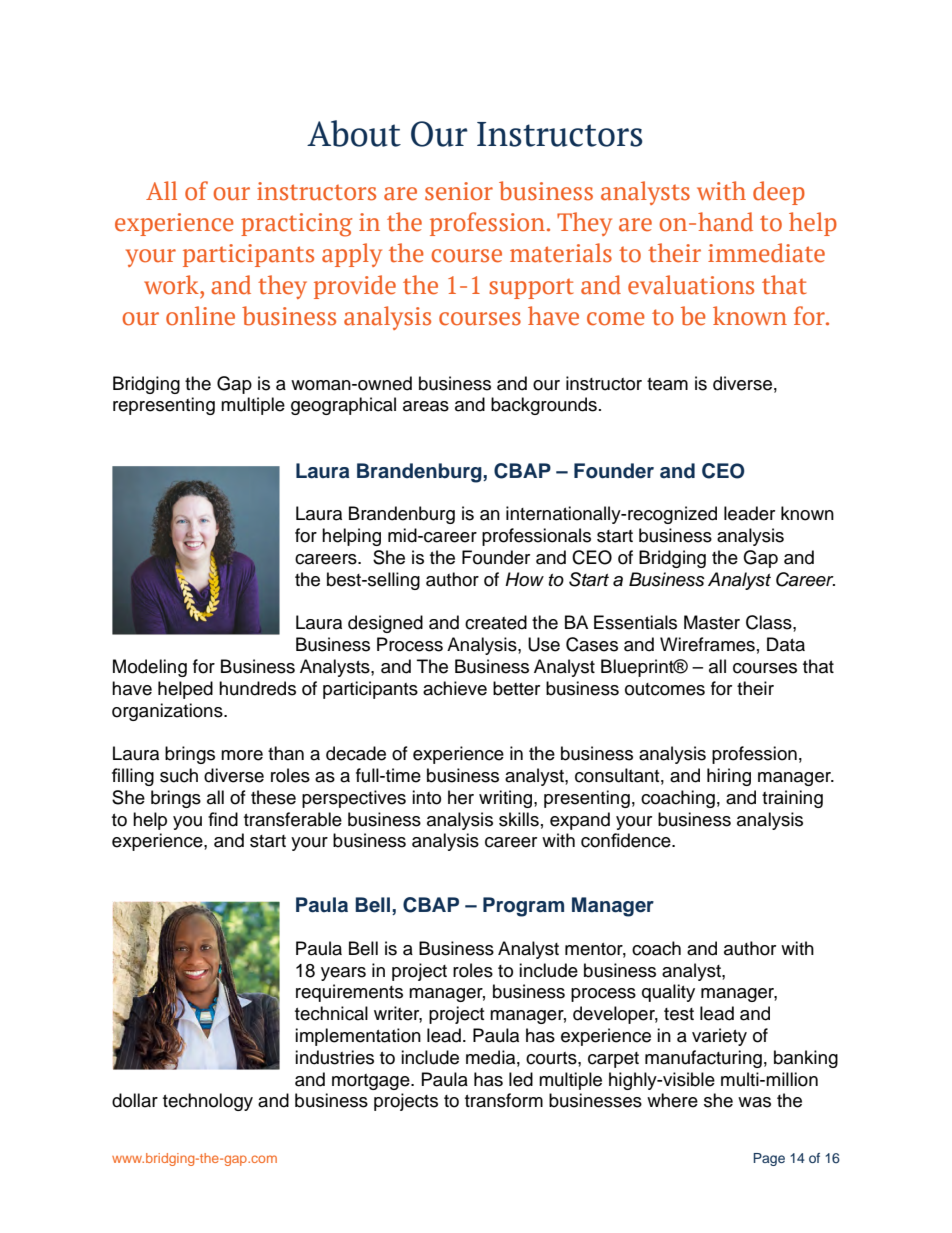  Describe the element at coordinates (200, 316) in the page. I see `online` at that location.
